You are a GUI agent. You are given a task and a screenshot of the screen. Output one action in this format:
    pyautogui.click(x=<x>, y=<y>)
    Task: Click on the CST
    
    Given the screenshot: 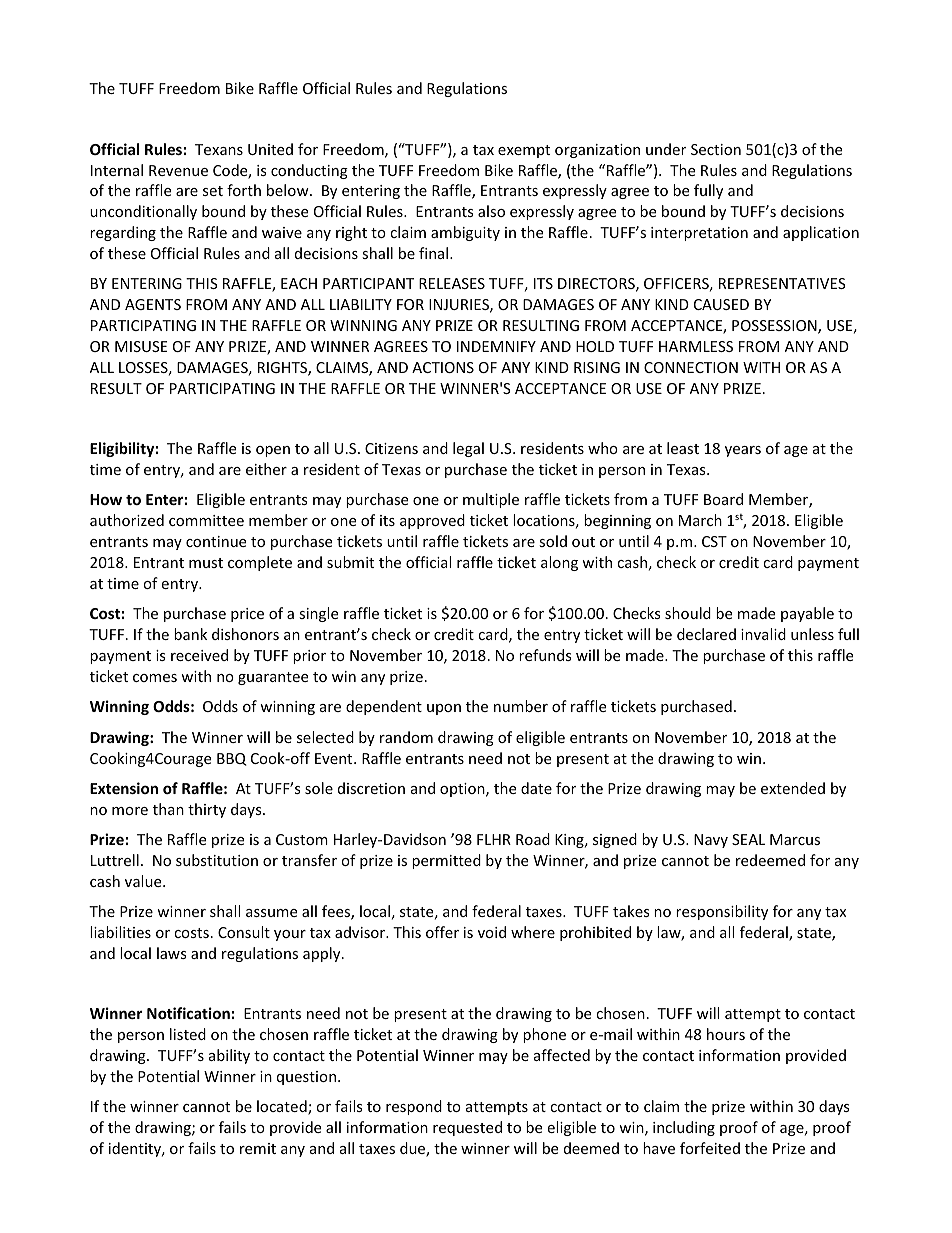 What is the action you would take?
    pyautogui.click(x=714, y=541)
